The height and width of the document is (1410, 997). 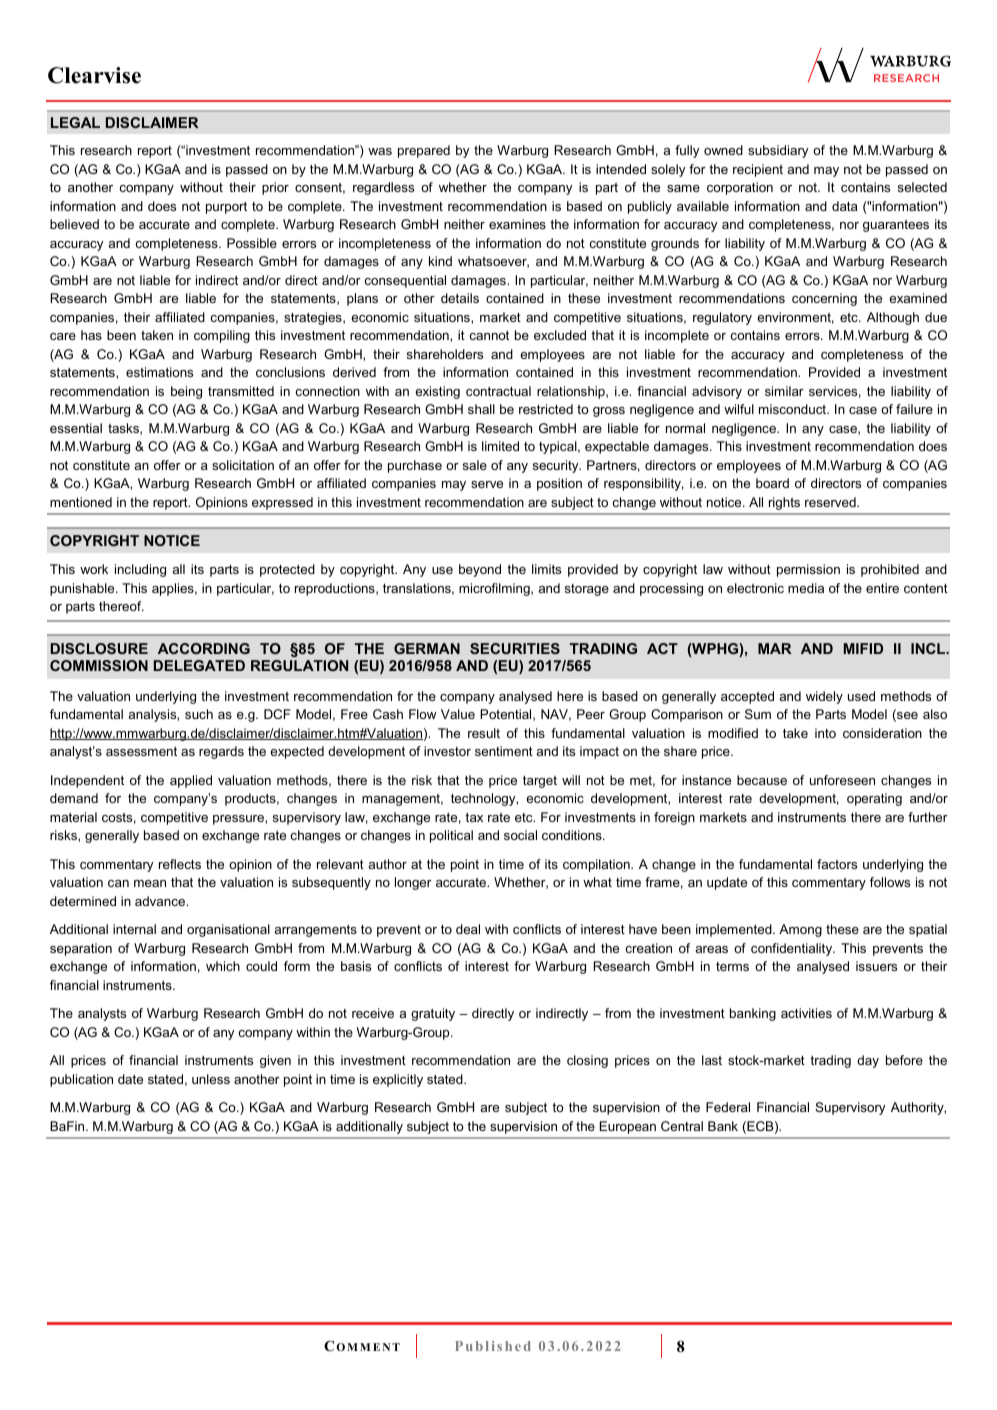 What do you see at coordinates (186, 392) in the document?
I see `being` at bounding box center [186, 392].
